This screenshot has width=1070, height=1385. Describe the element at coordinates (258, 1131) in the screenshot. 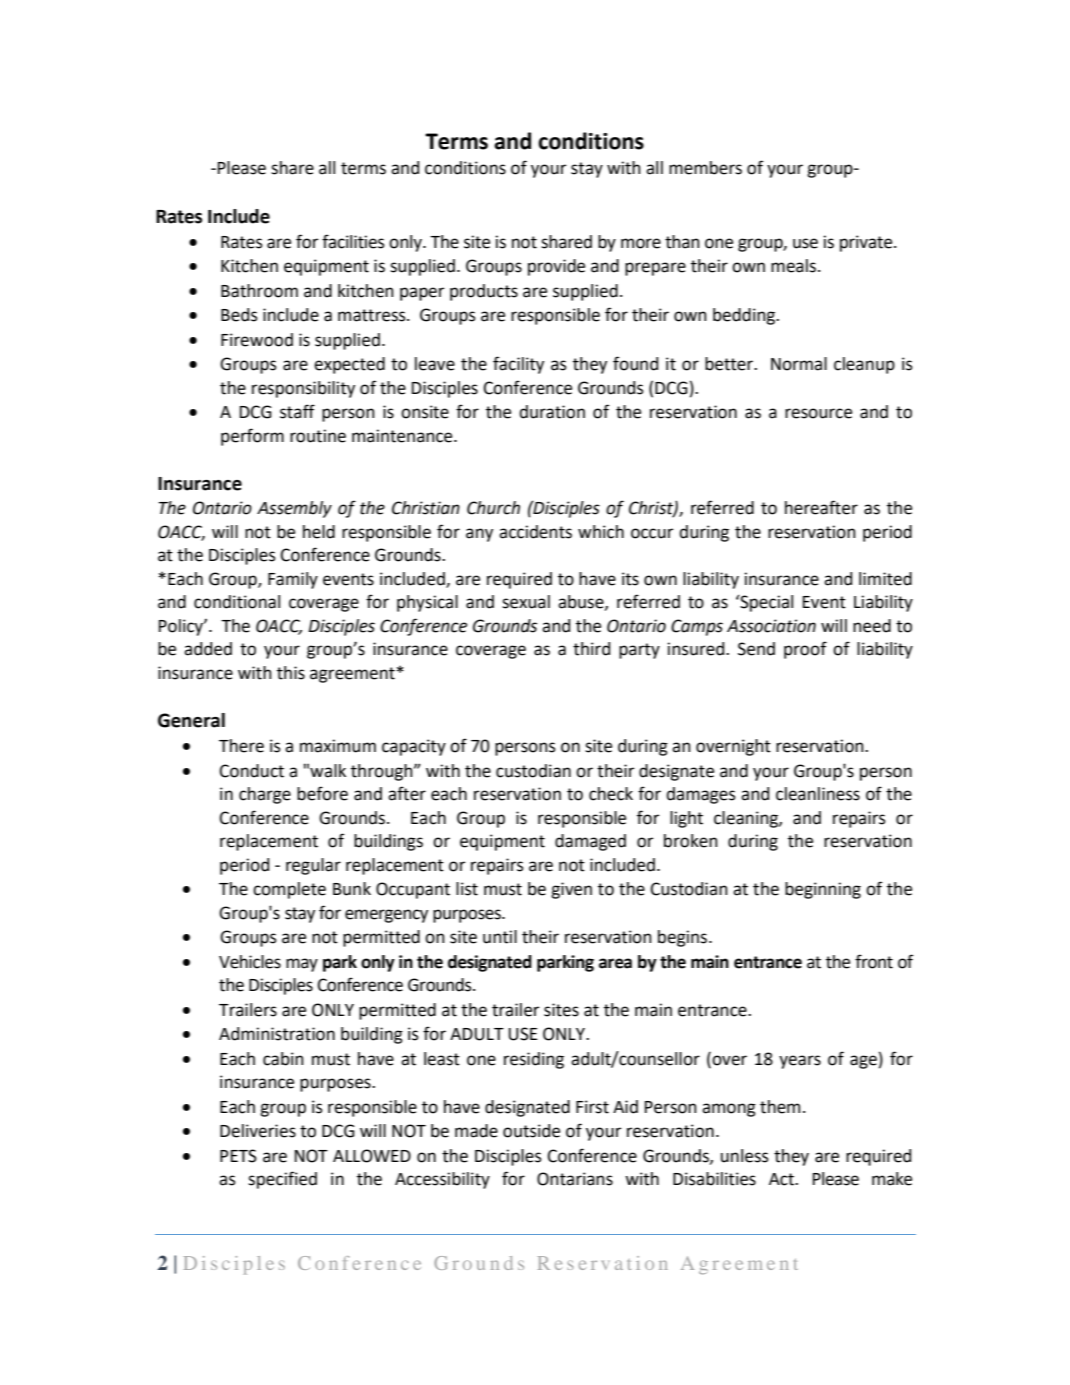

I see `Deliveries` at that location.
